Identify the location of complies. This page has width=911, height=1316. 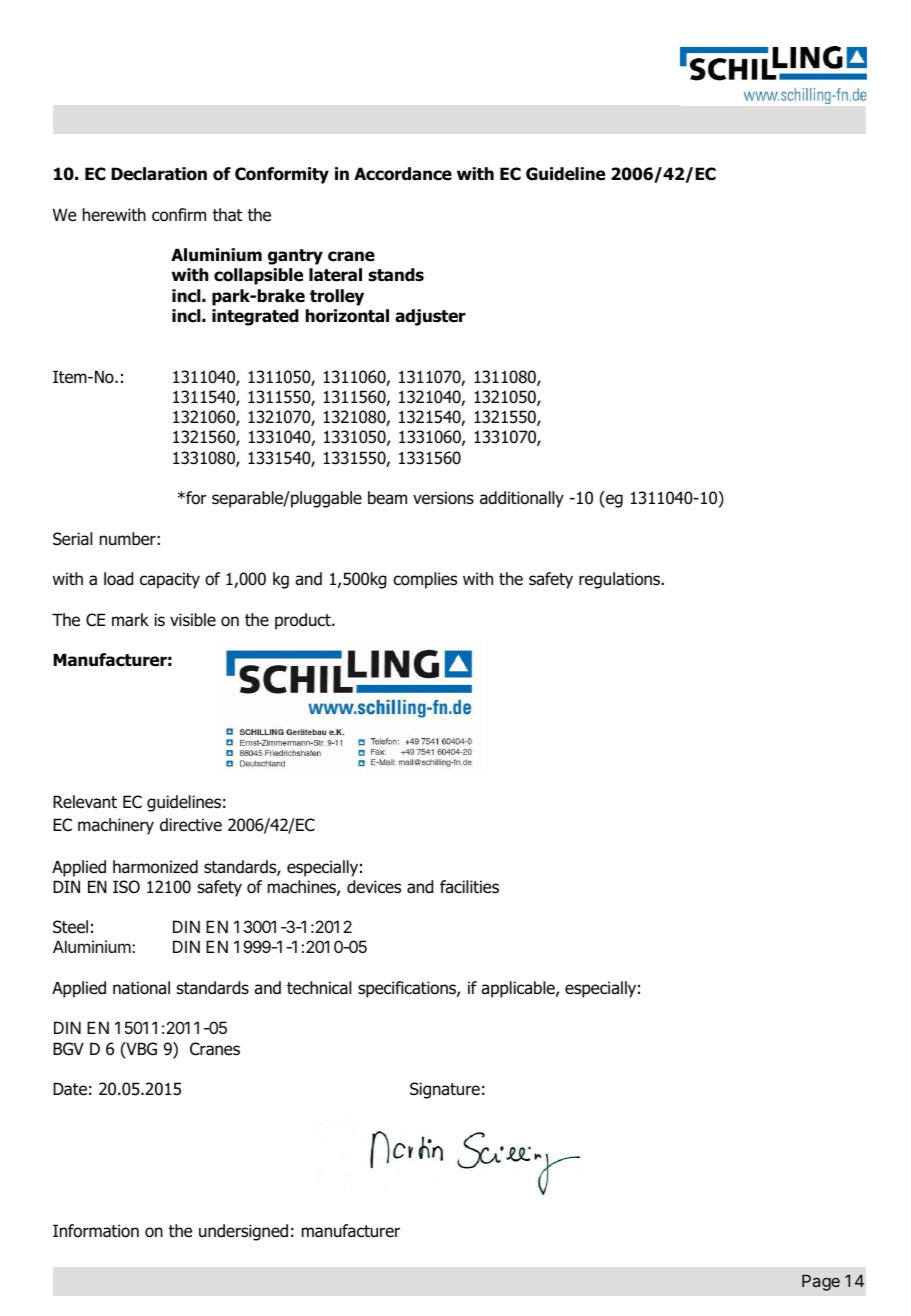
(425, 580).
